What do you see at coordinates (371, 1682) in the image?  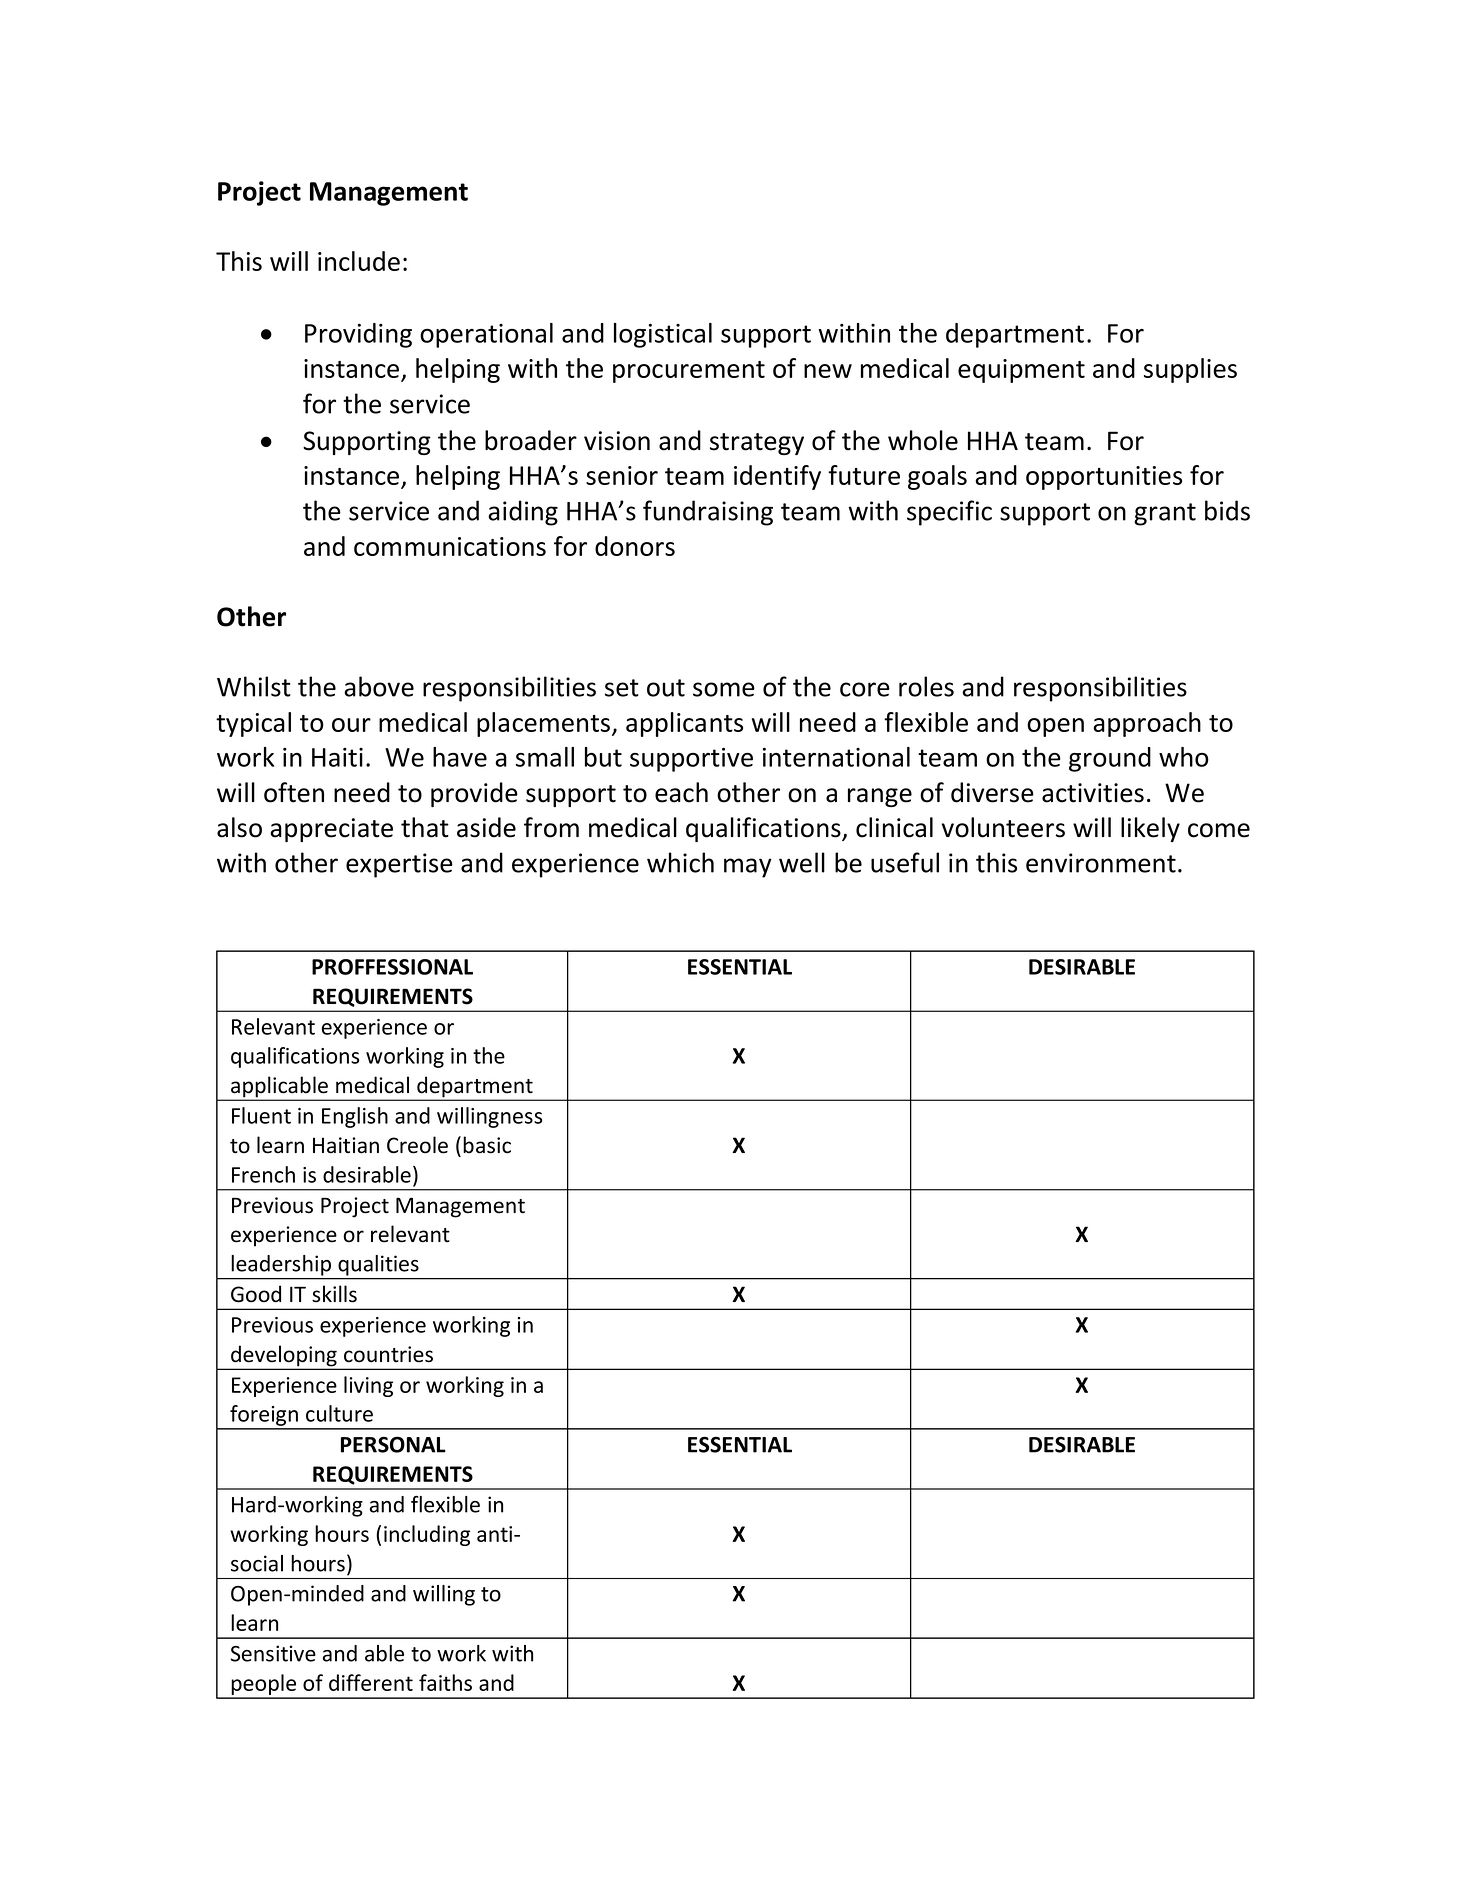 I see `different` at bounding box center [371, 1682].
